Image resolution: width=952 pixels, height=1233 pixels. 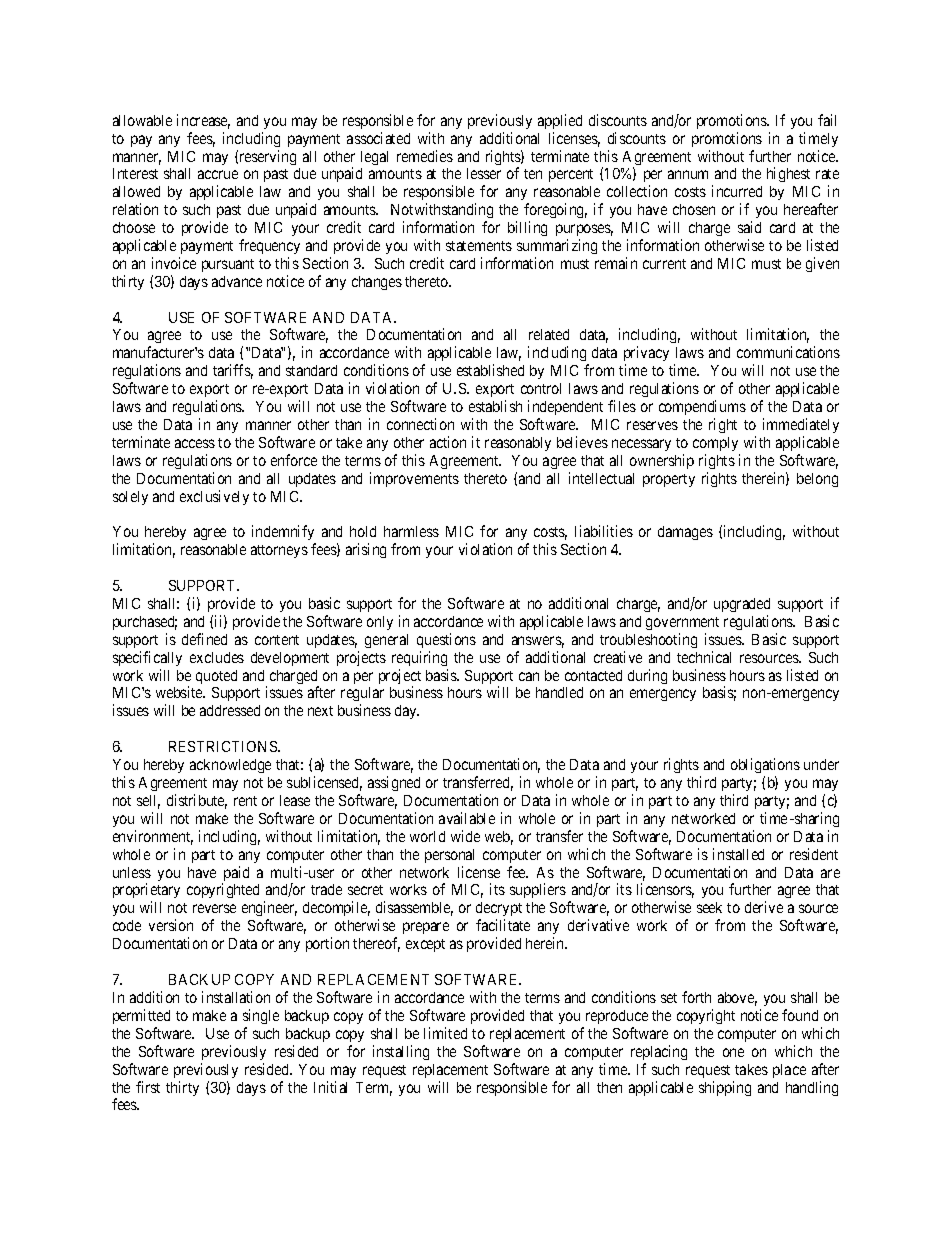 I want to click on questions, so click(x=446, y=640).
